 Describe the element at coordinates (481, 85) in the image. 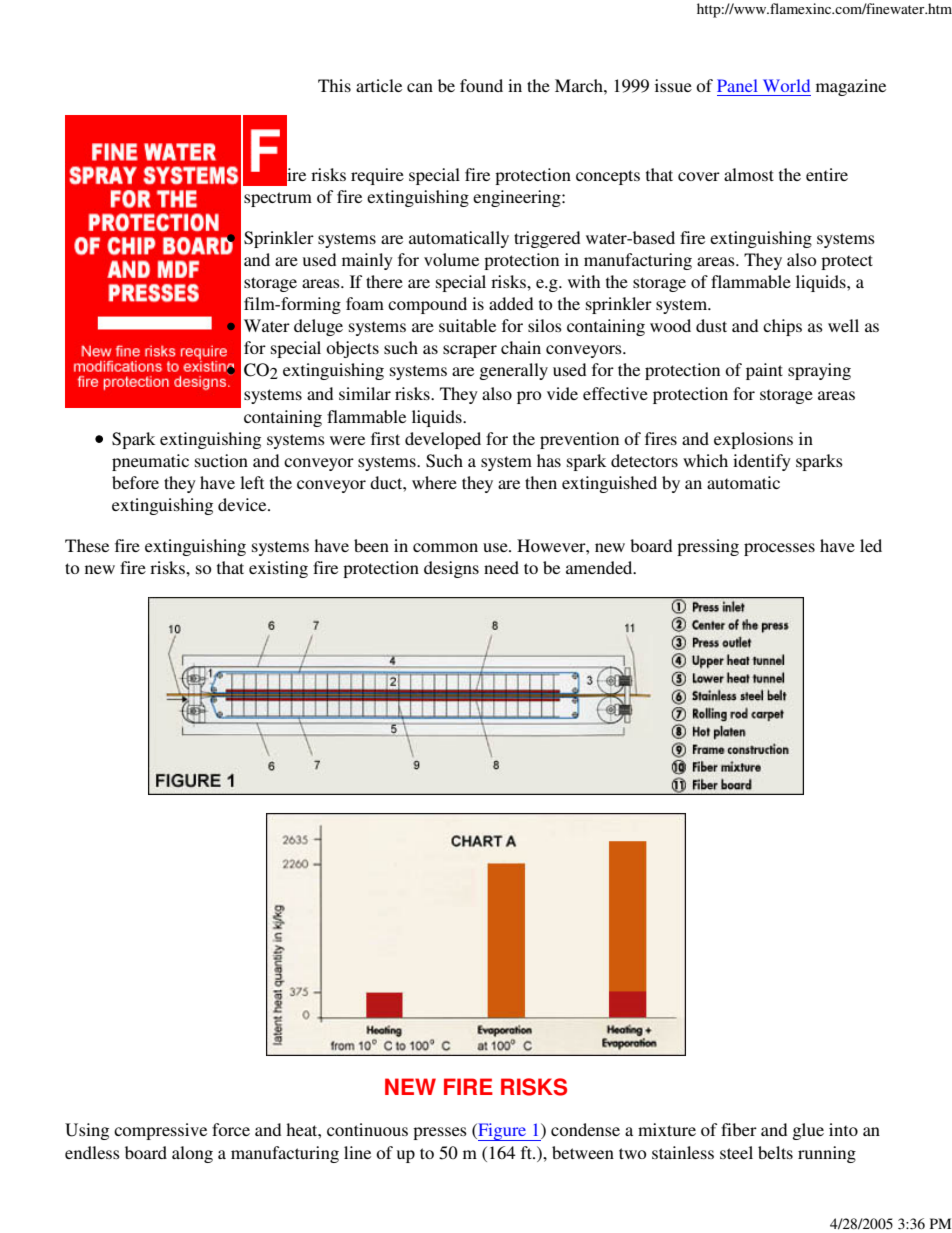

I see `found` at that location.
